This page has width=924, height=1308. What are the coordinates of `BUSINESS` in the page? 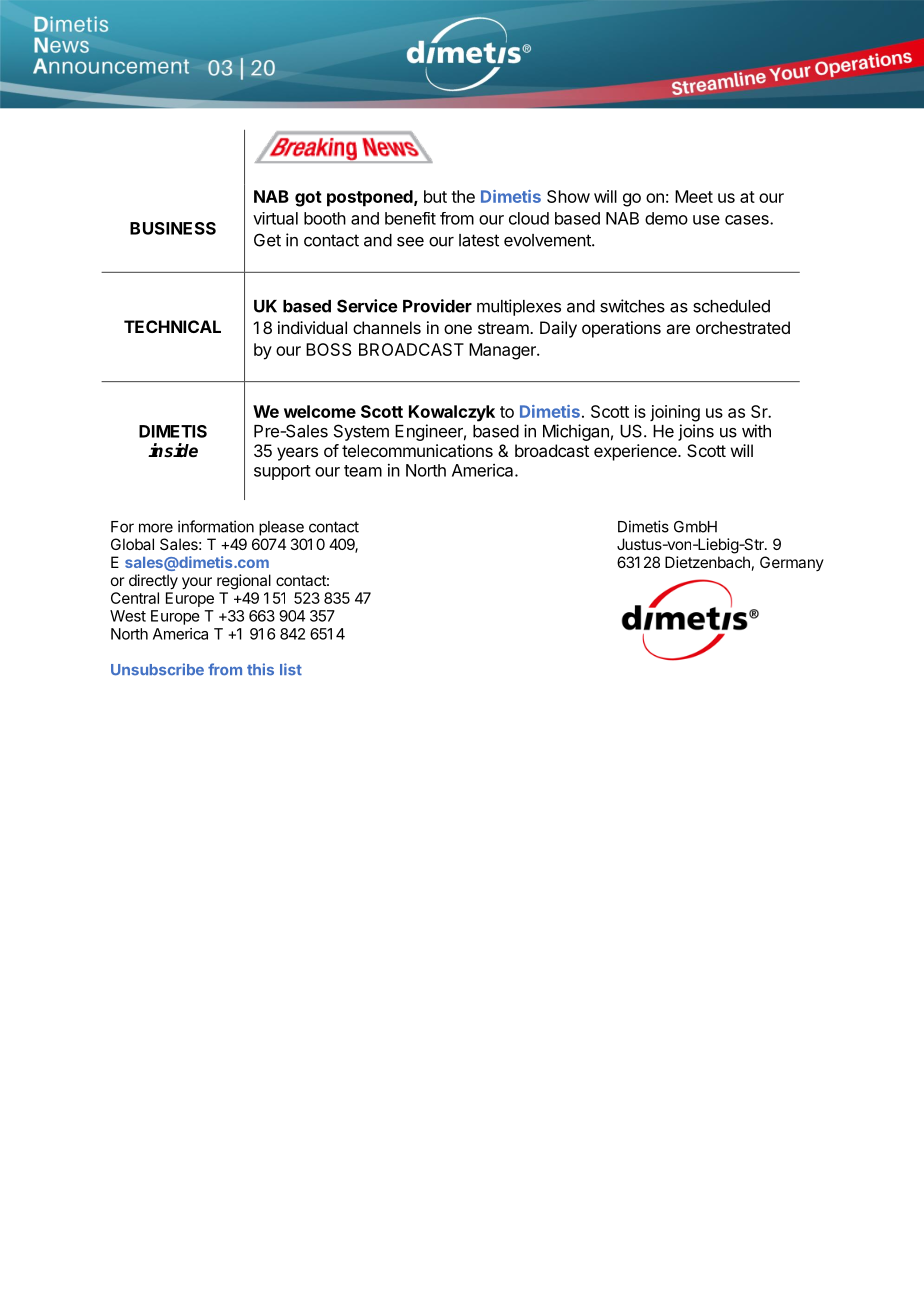 It's located at (173, 228).
